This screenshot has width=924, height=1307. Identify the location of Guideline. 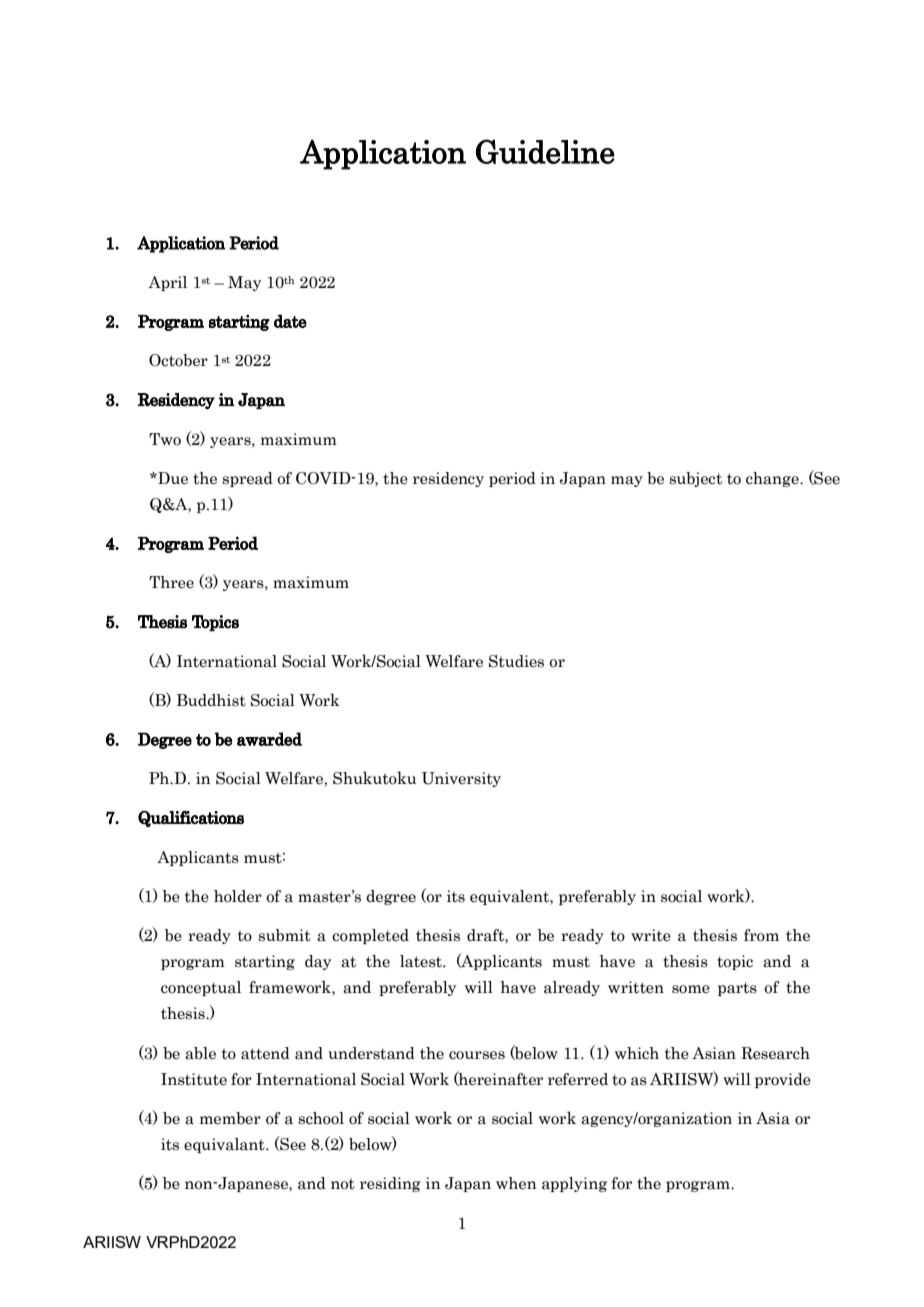
(545, 151).
